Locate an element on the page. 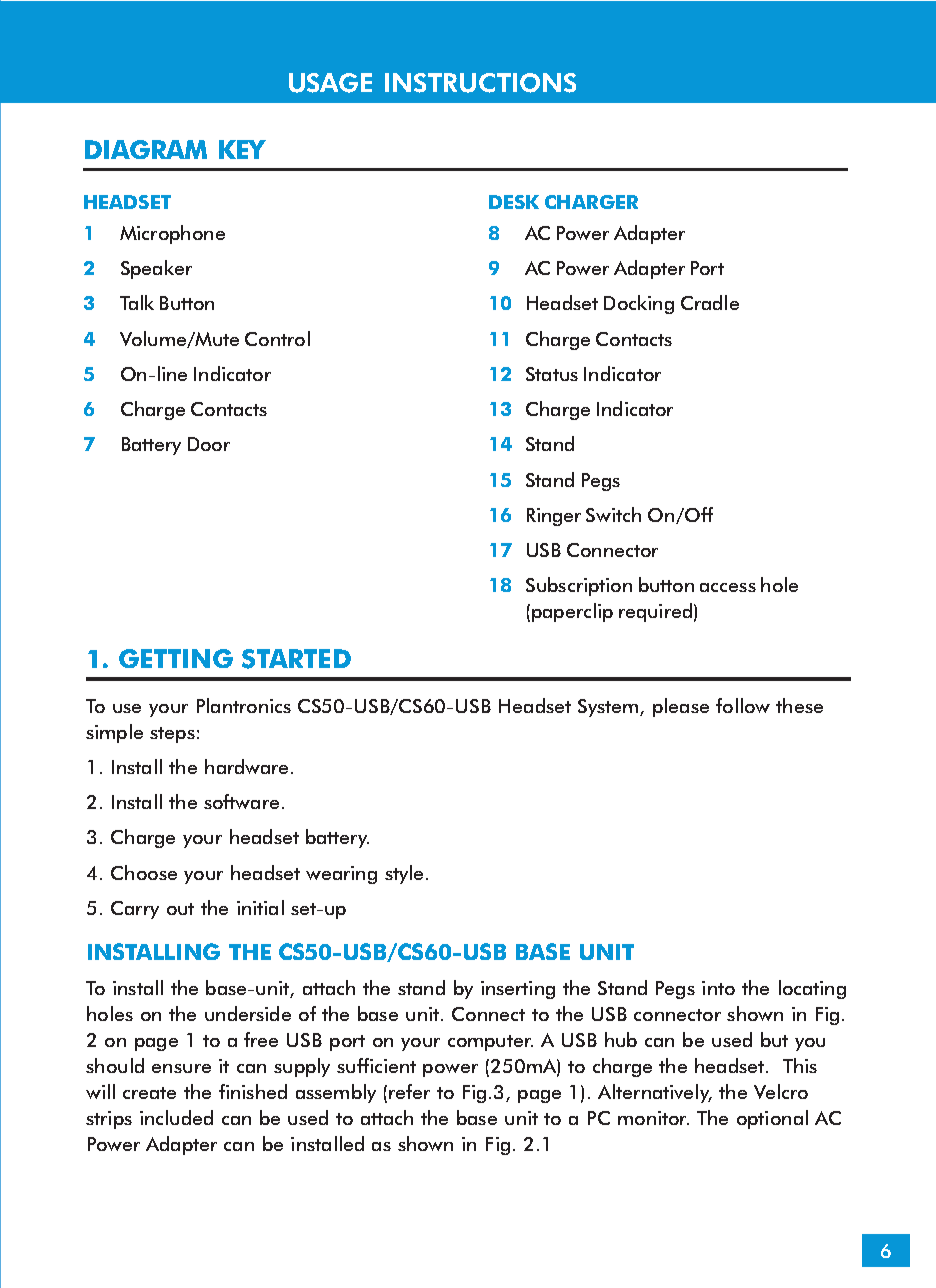  access is located at coordinates (728, 587).
